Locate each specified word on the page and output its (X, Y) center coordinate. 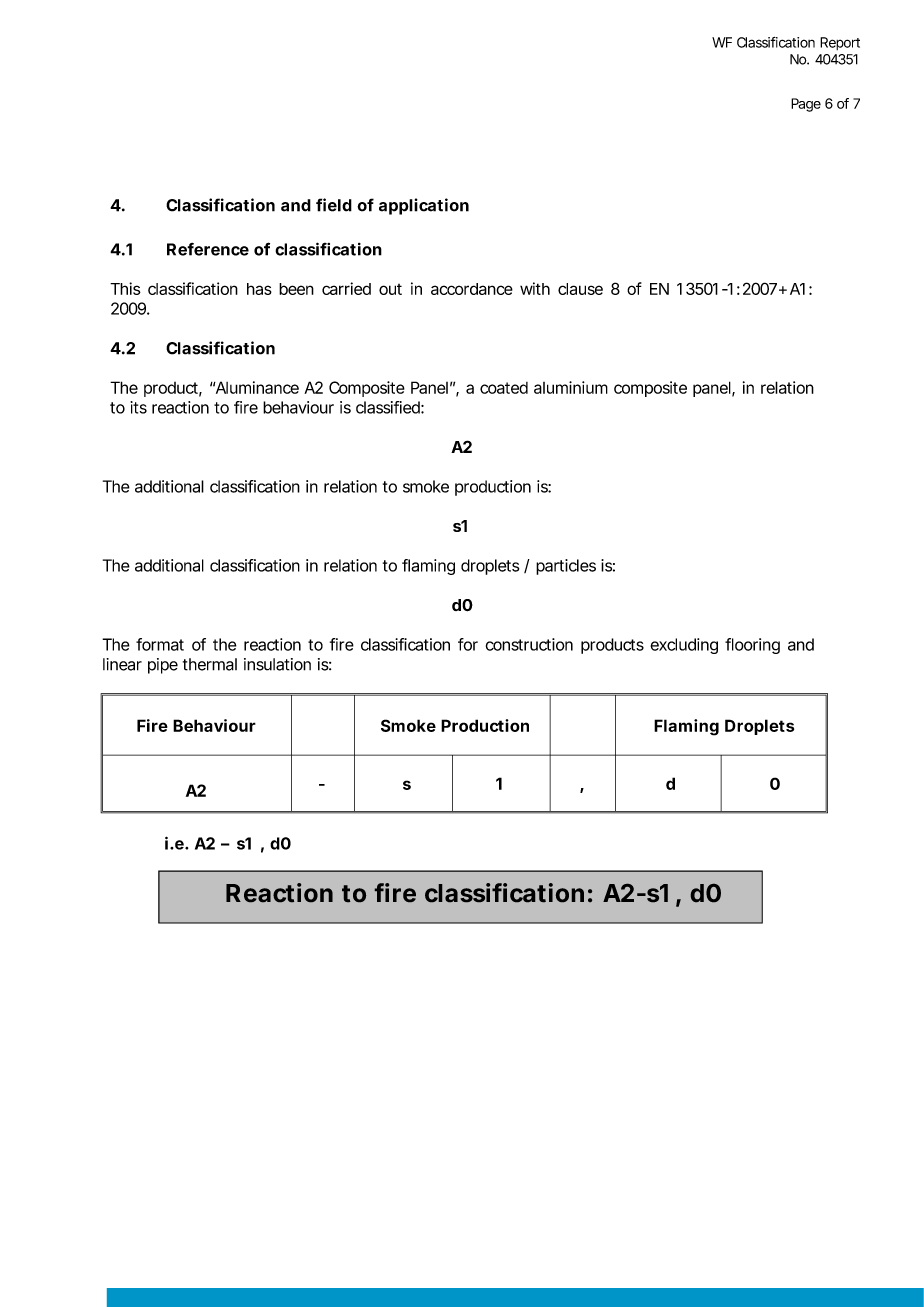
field (334, 205)
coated (504, 388)
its (138, 407)
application (424, 206)
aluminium (571, 387)
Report (840, 43)
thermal (210, 664)
